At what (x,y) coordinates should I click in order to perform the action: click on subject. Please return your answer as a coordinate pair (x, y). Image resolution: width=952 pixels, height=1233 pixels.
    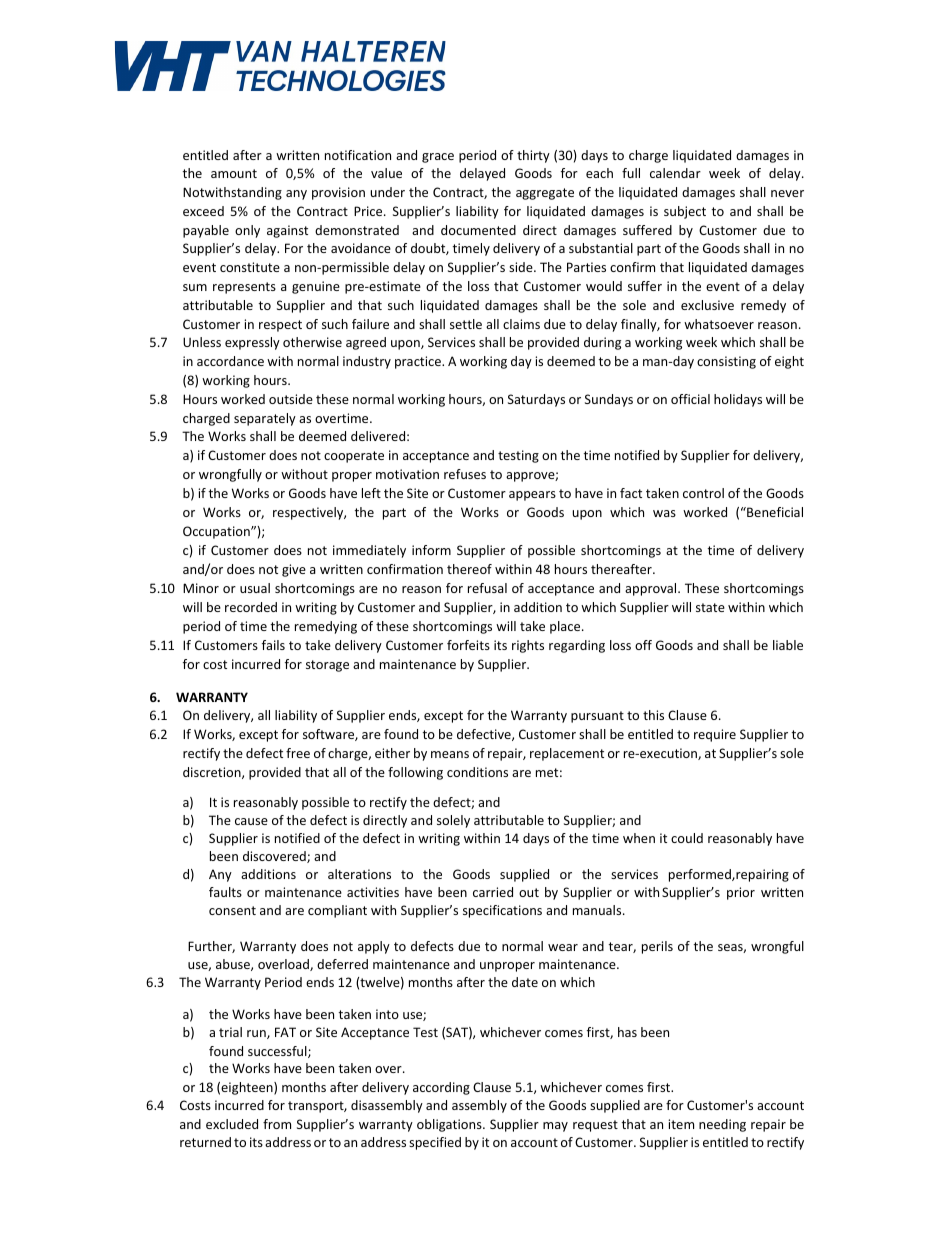
    Looking at the image, I should click on (685, 212).
